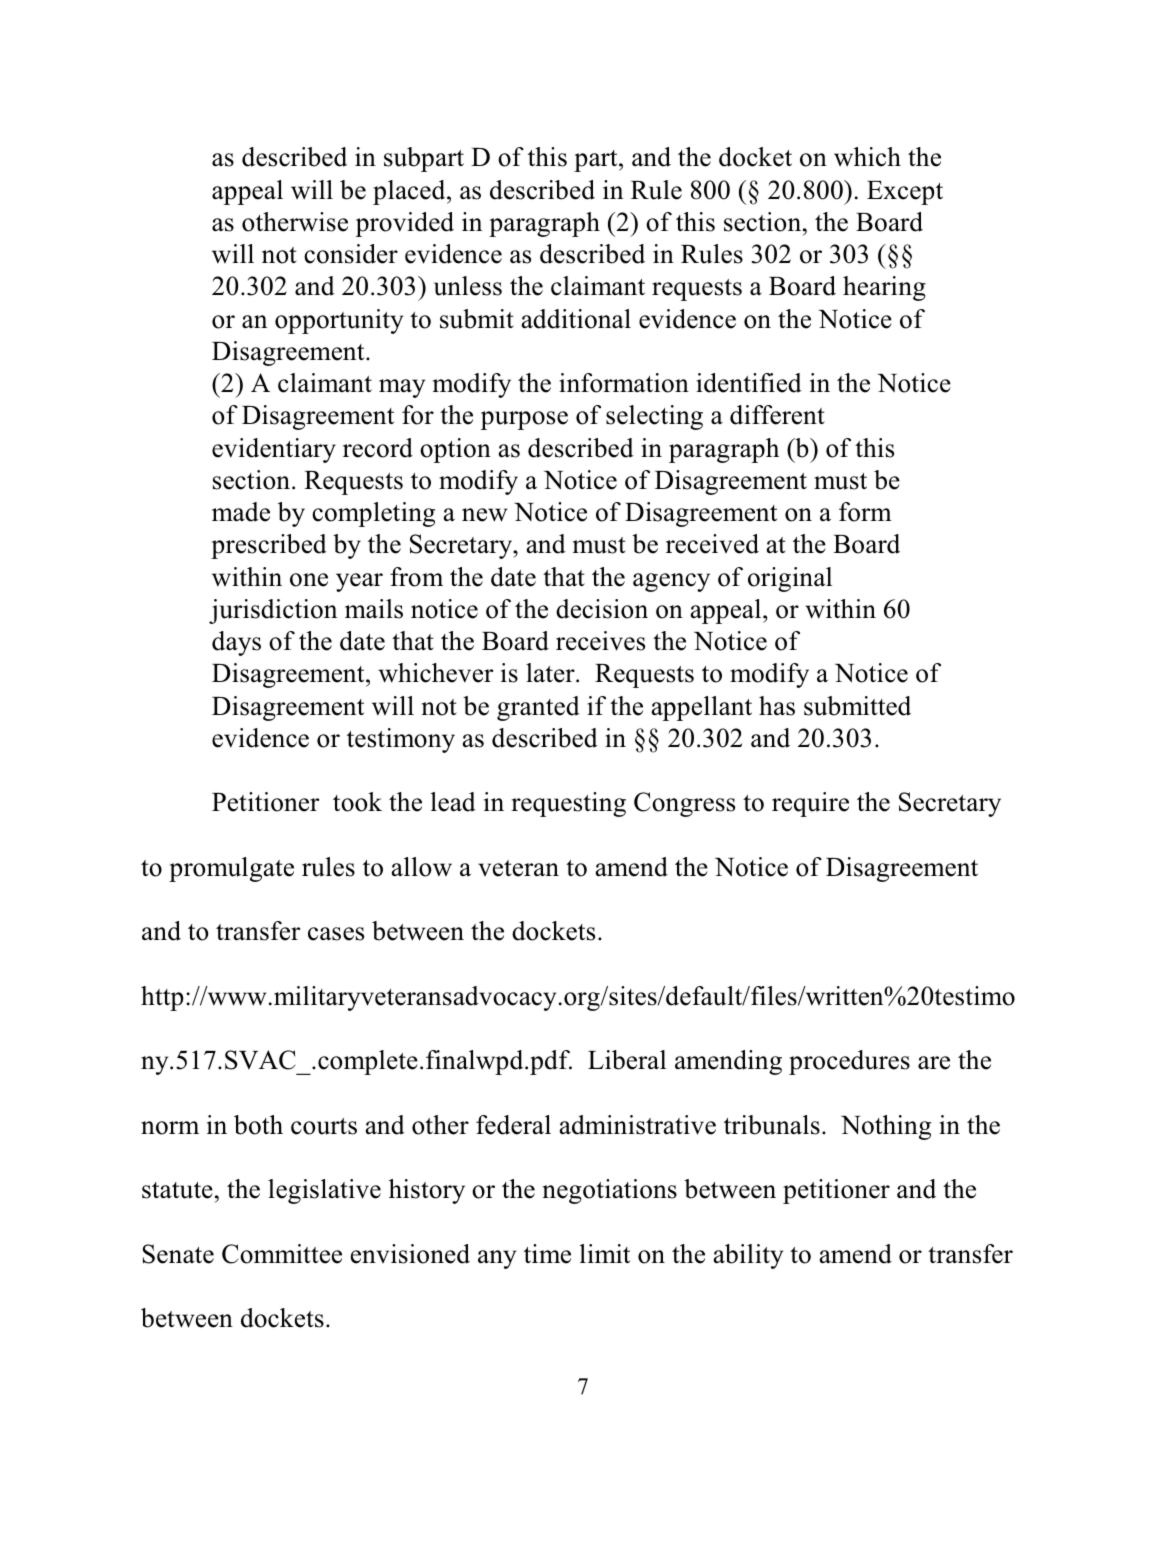  What do you see at coordinates (905, 193) in the image?
I see `Except` at bounding box center [905, 193].
